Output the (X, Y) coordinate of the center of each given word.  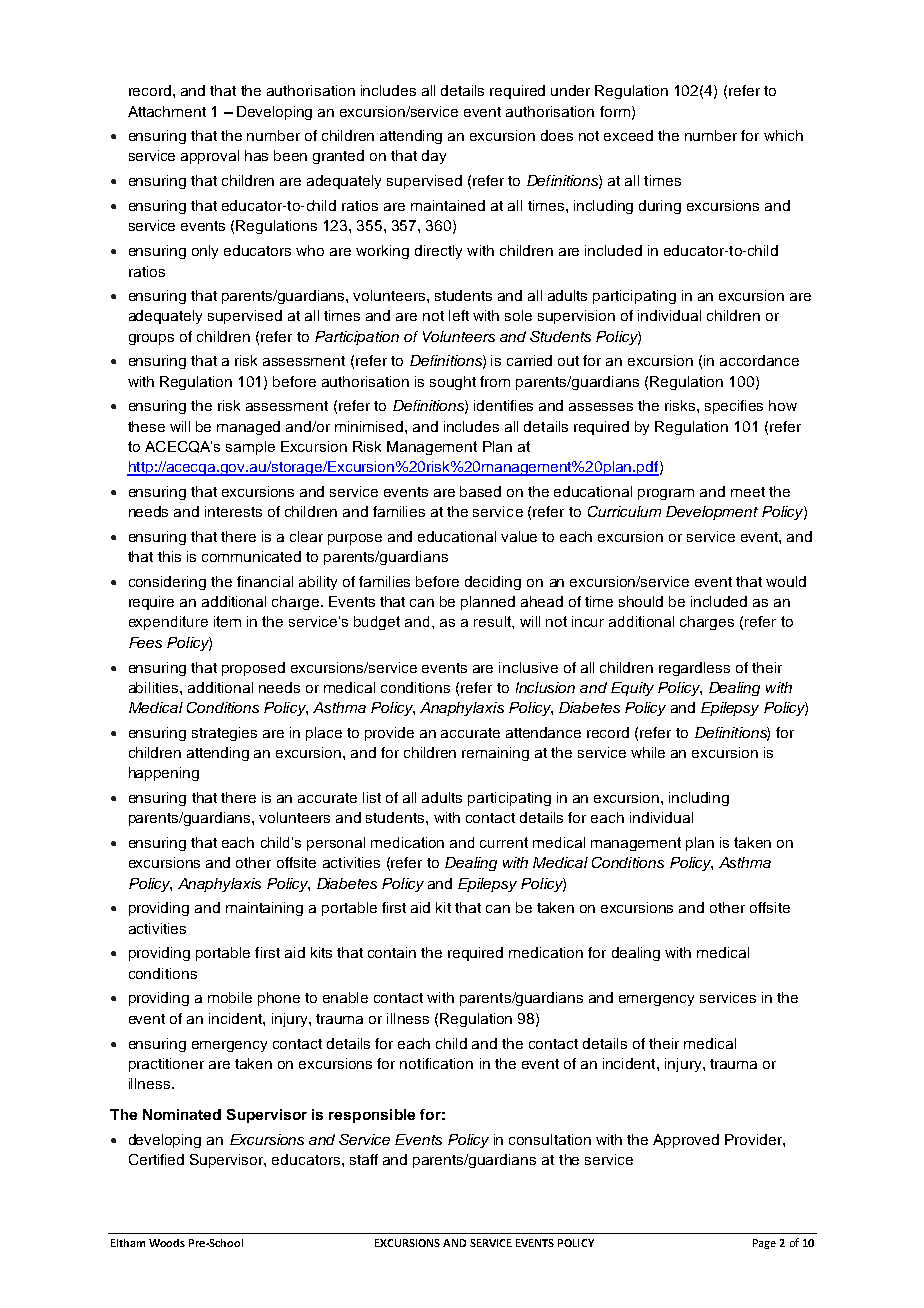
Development (712, 513)
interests (233, 511)
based (480, 491)
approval (210, 157)
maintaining (264, 909)
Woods (167, 1243)
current (504, 842)
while (648, 752)
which (783, 135)
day (434, 157)
